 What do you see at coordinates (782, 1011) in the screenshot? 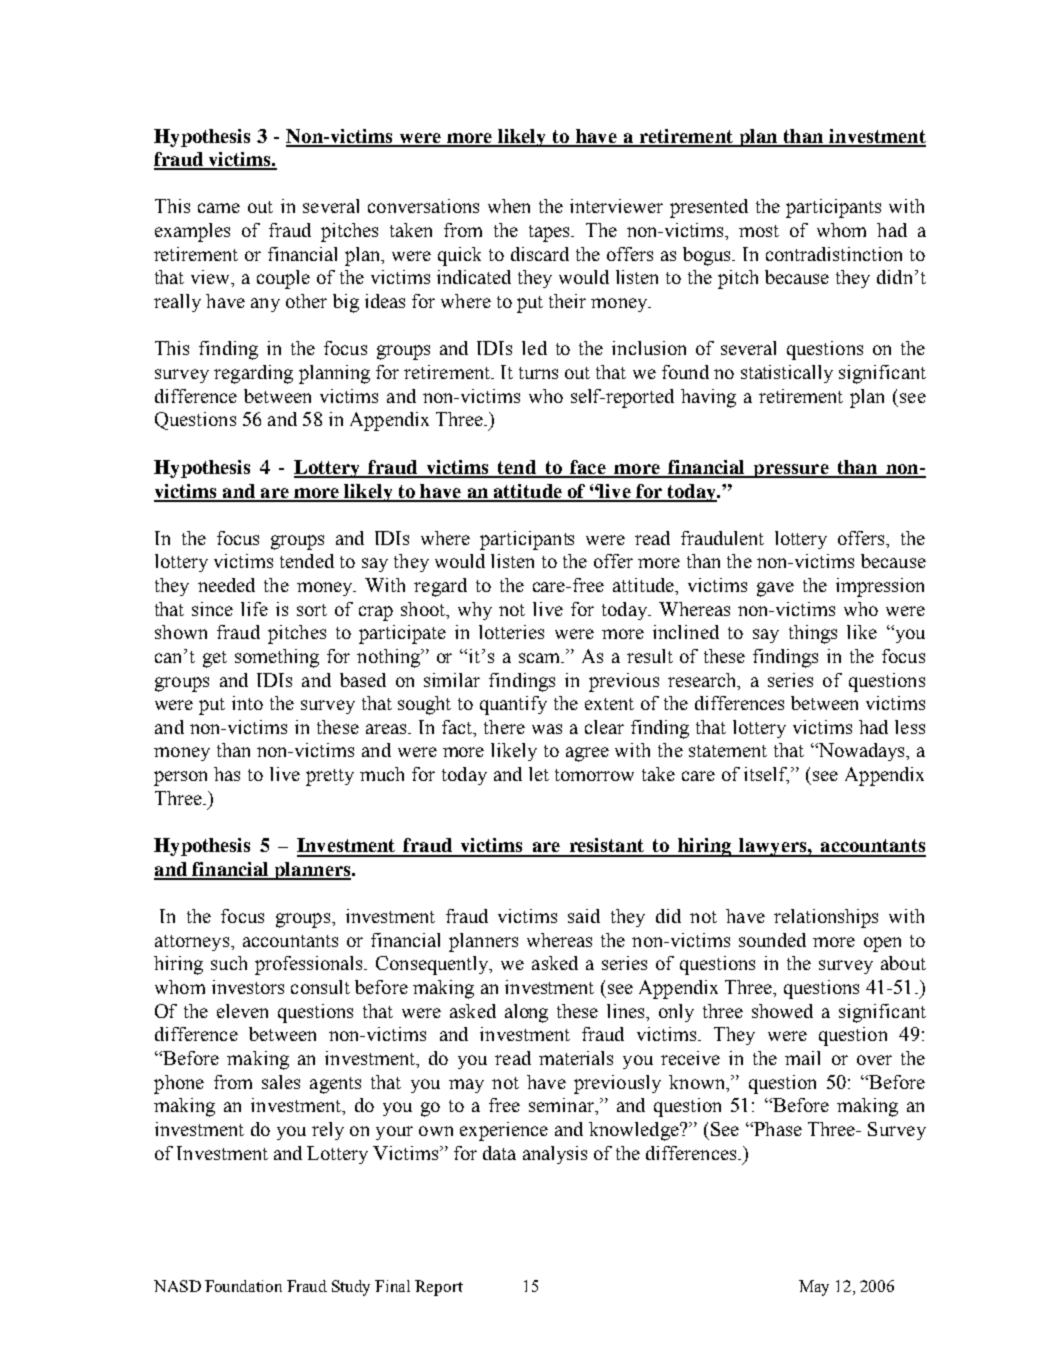
I see `showed` at bounding box center [782, 1011].
